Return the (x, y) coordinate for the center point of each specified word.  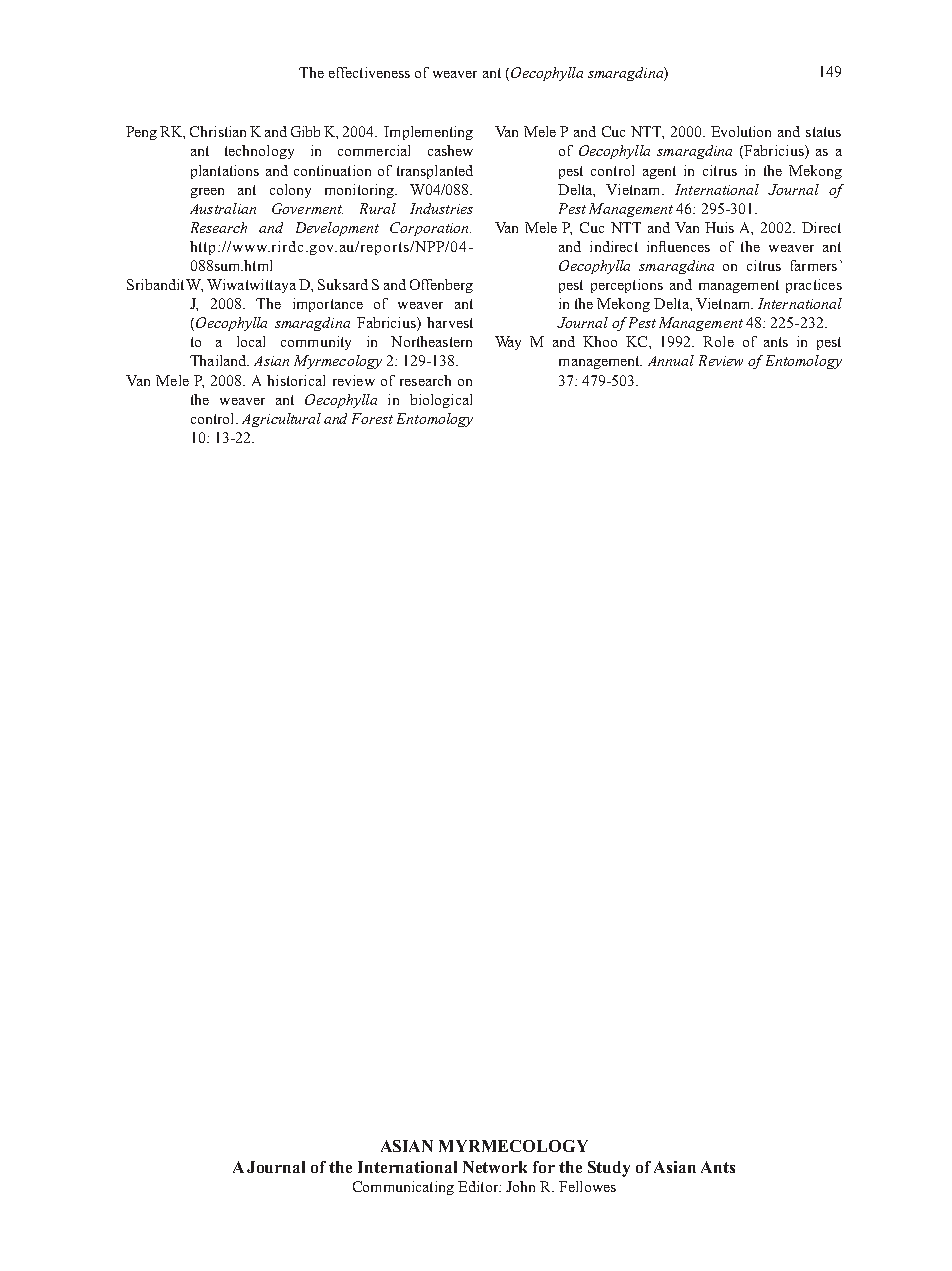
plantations (225, 172)
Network (495, 1167)
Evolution (741, 131)
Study (609, 1169)
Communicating (403, 1188)
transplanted (435, 172)
